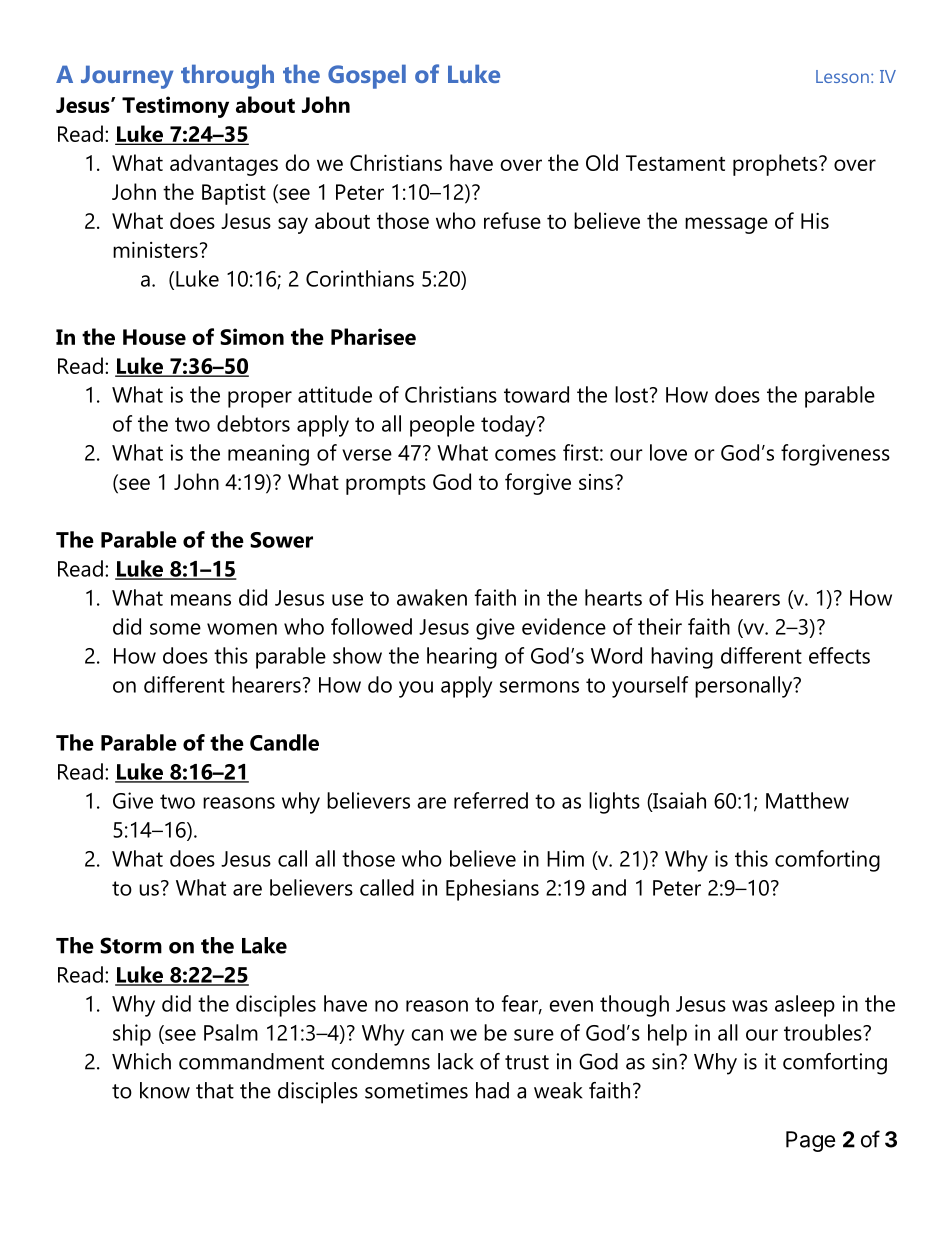  I want to click on had, so click(492, 1090).
